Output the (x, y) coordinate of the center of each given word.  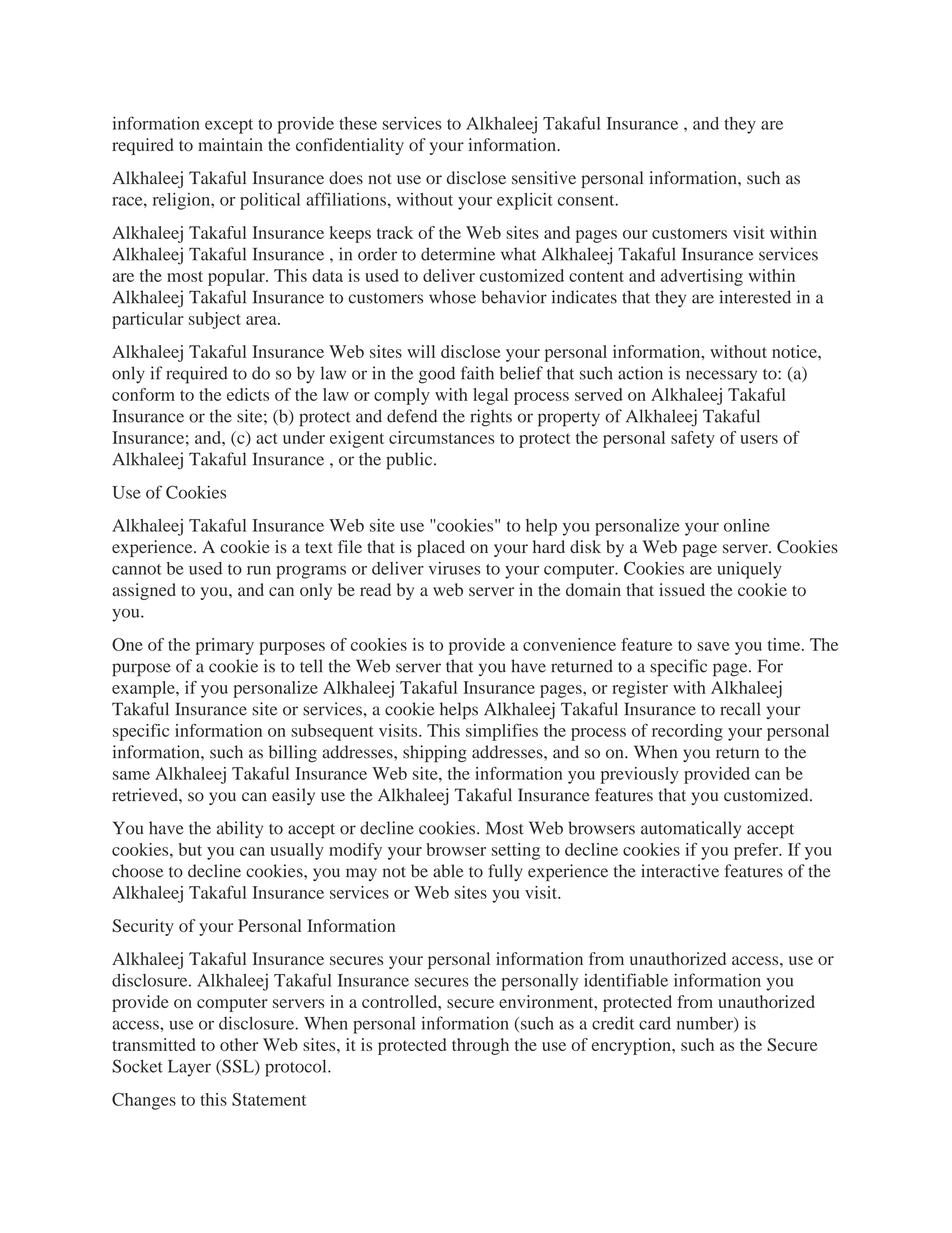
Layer (189, 1068)
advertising (702, 277)
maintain (230, 144)
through (480, 1046)
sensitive (544, 178)
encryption (632, 1046)
